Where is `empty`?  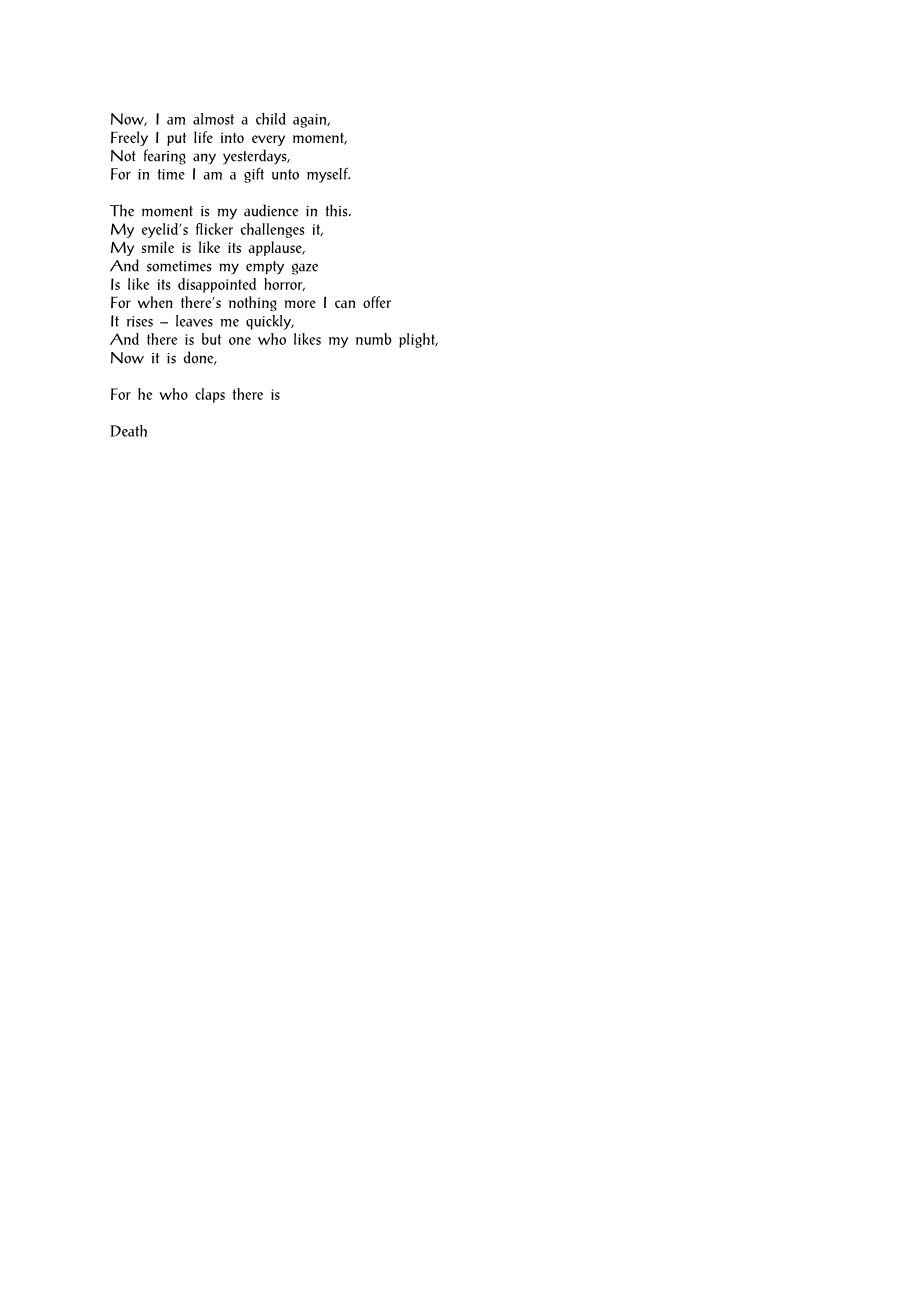
empty is located at coordinates (265, 268).
